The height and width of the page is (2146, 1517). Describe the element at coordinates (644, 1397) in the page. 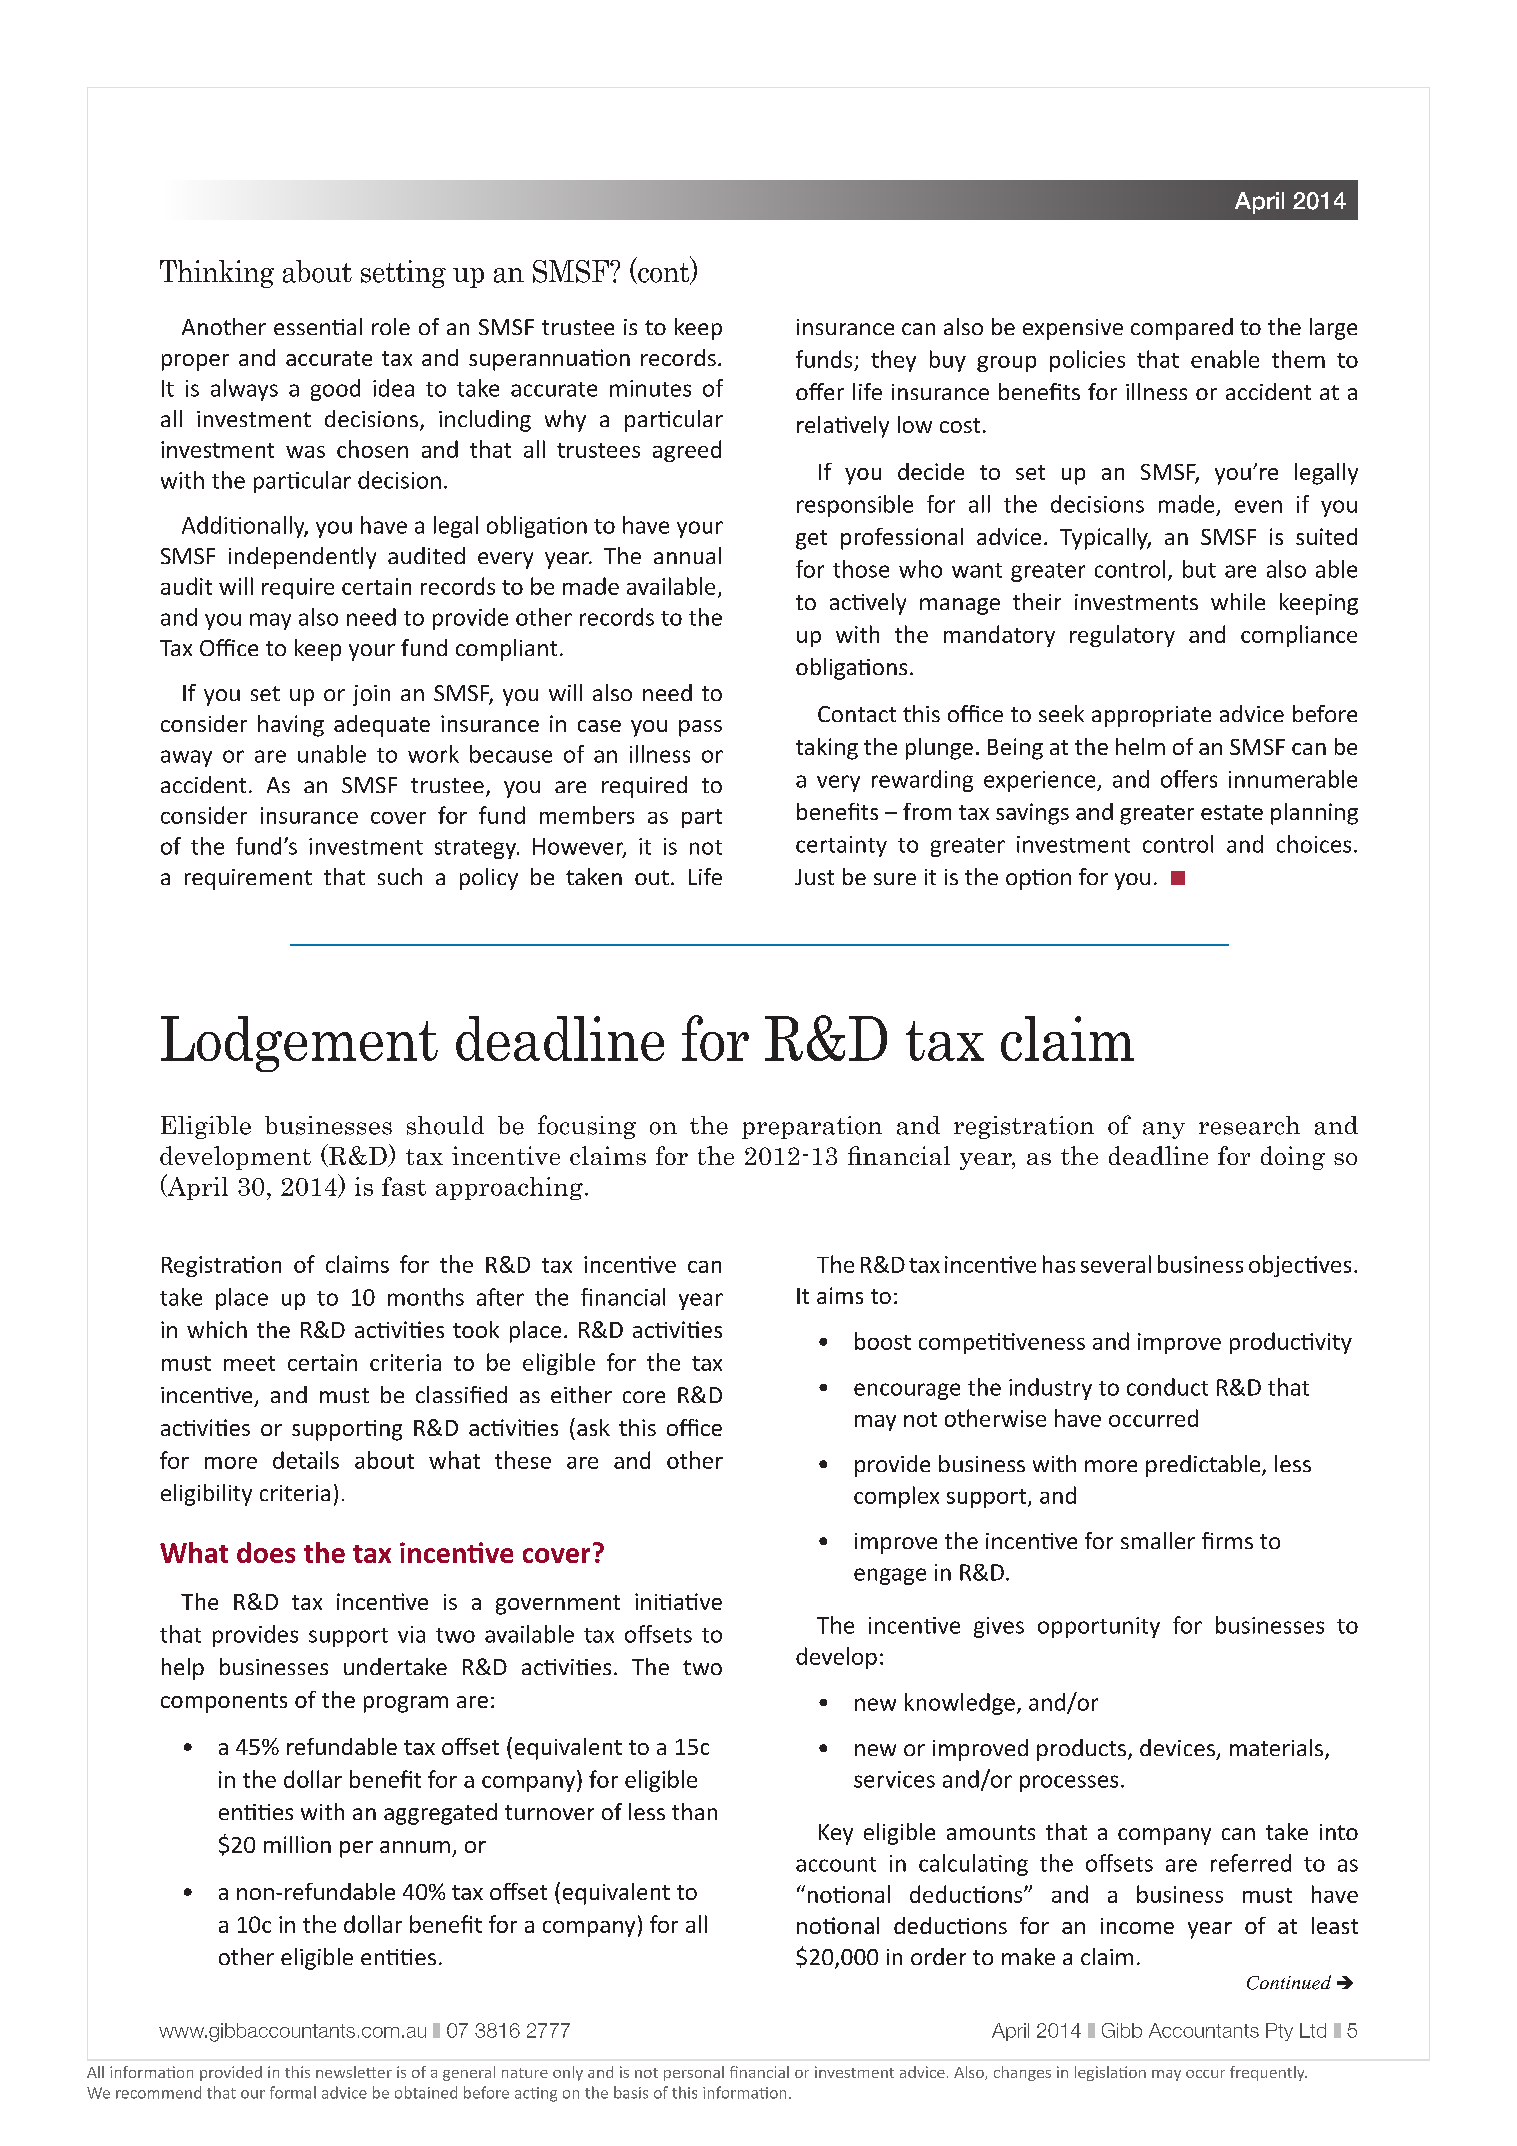

I see `core` at that location.
